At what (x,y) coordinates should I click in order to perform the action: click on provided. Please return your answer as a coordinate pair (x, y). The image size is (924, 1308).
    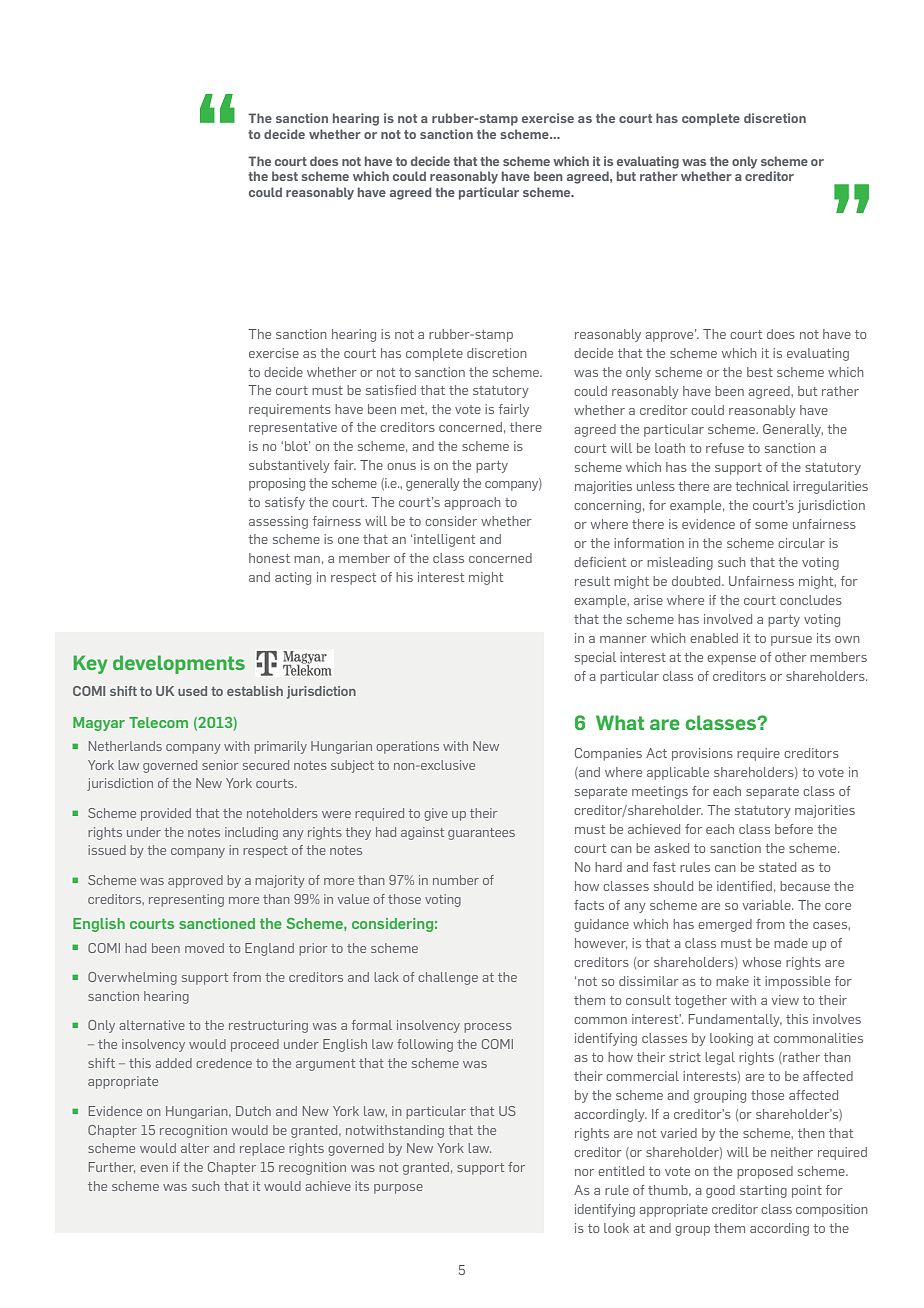
    Looking at the image, I should click on (166, 814).
